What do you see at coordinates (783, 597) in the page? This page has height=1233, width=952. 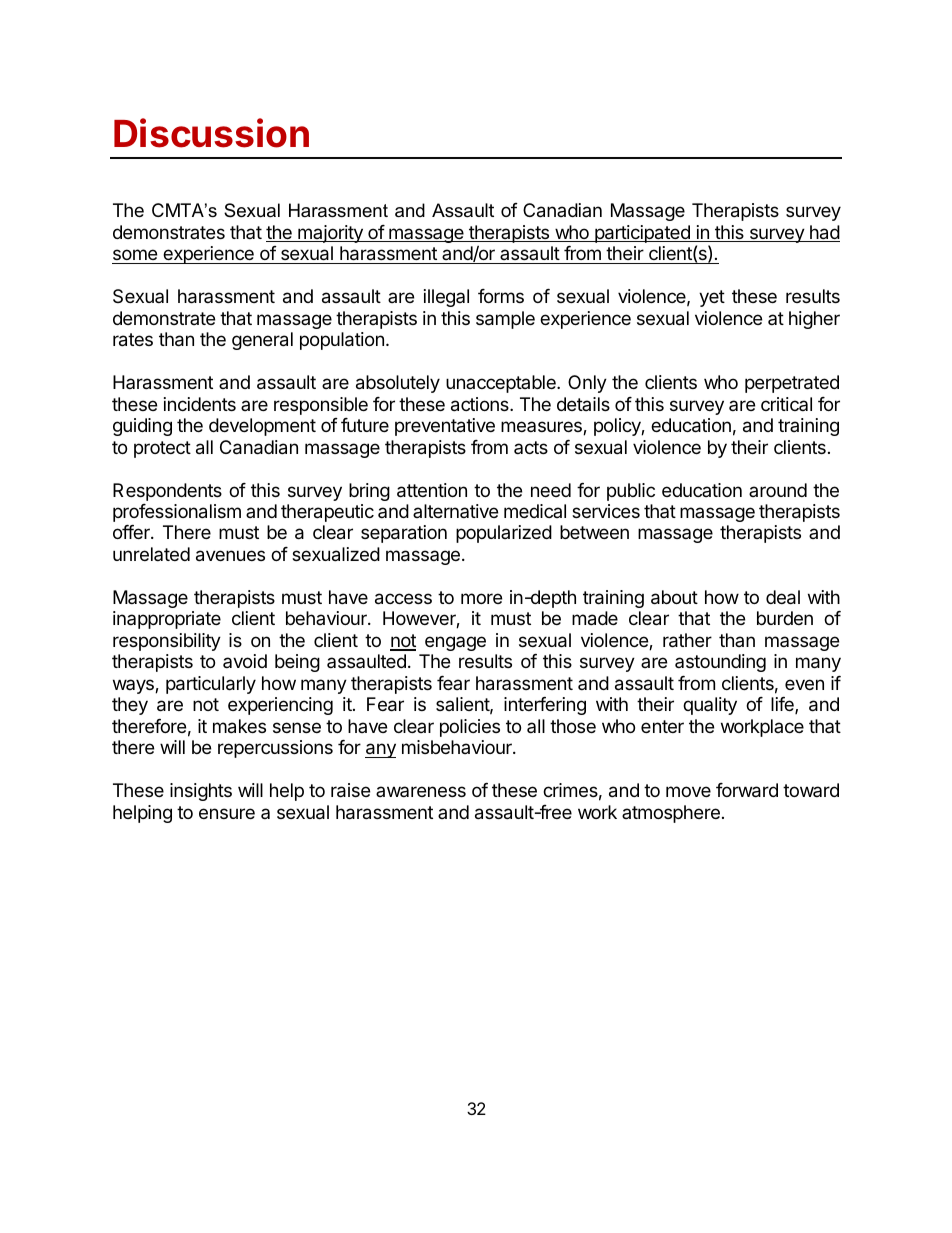 I see `deal` at bounding box center [783, 597].
